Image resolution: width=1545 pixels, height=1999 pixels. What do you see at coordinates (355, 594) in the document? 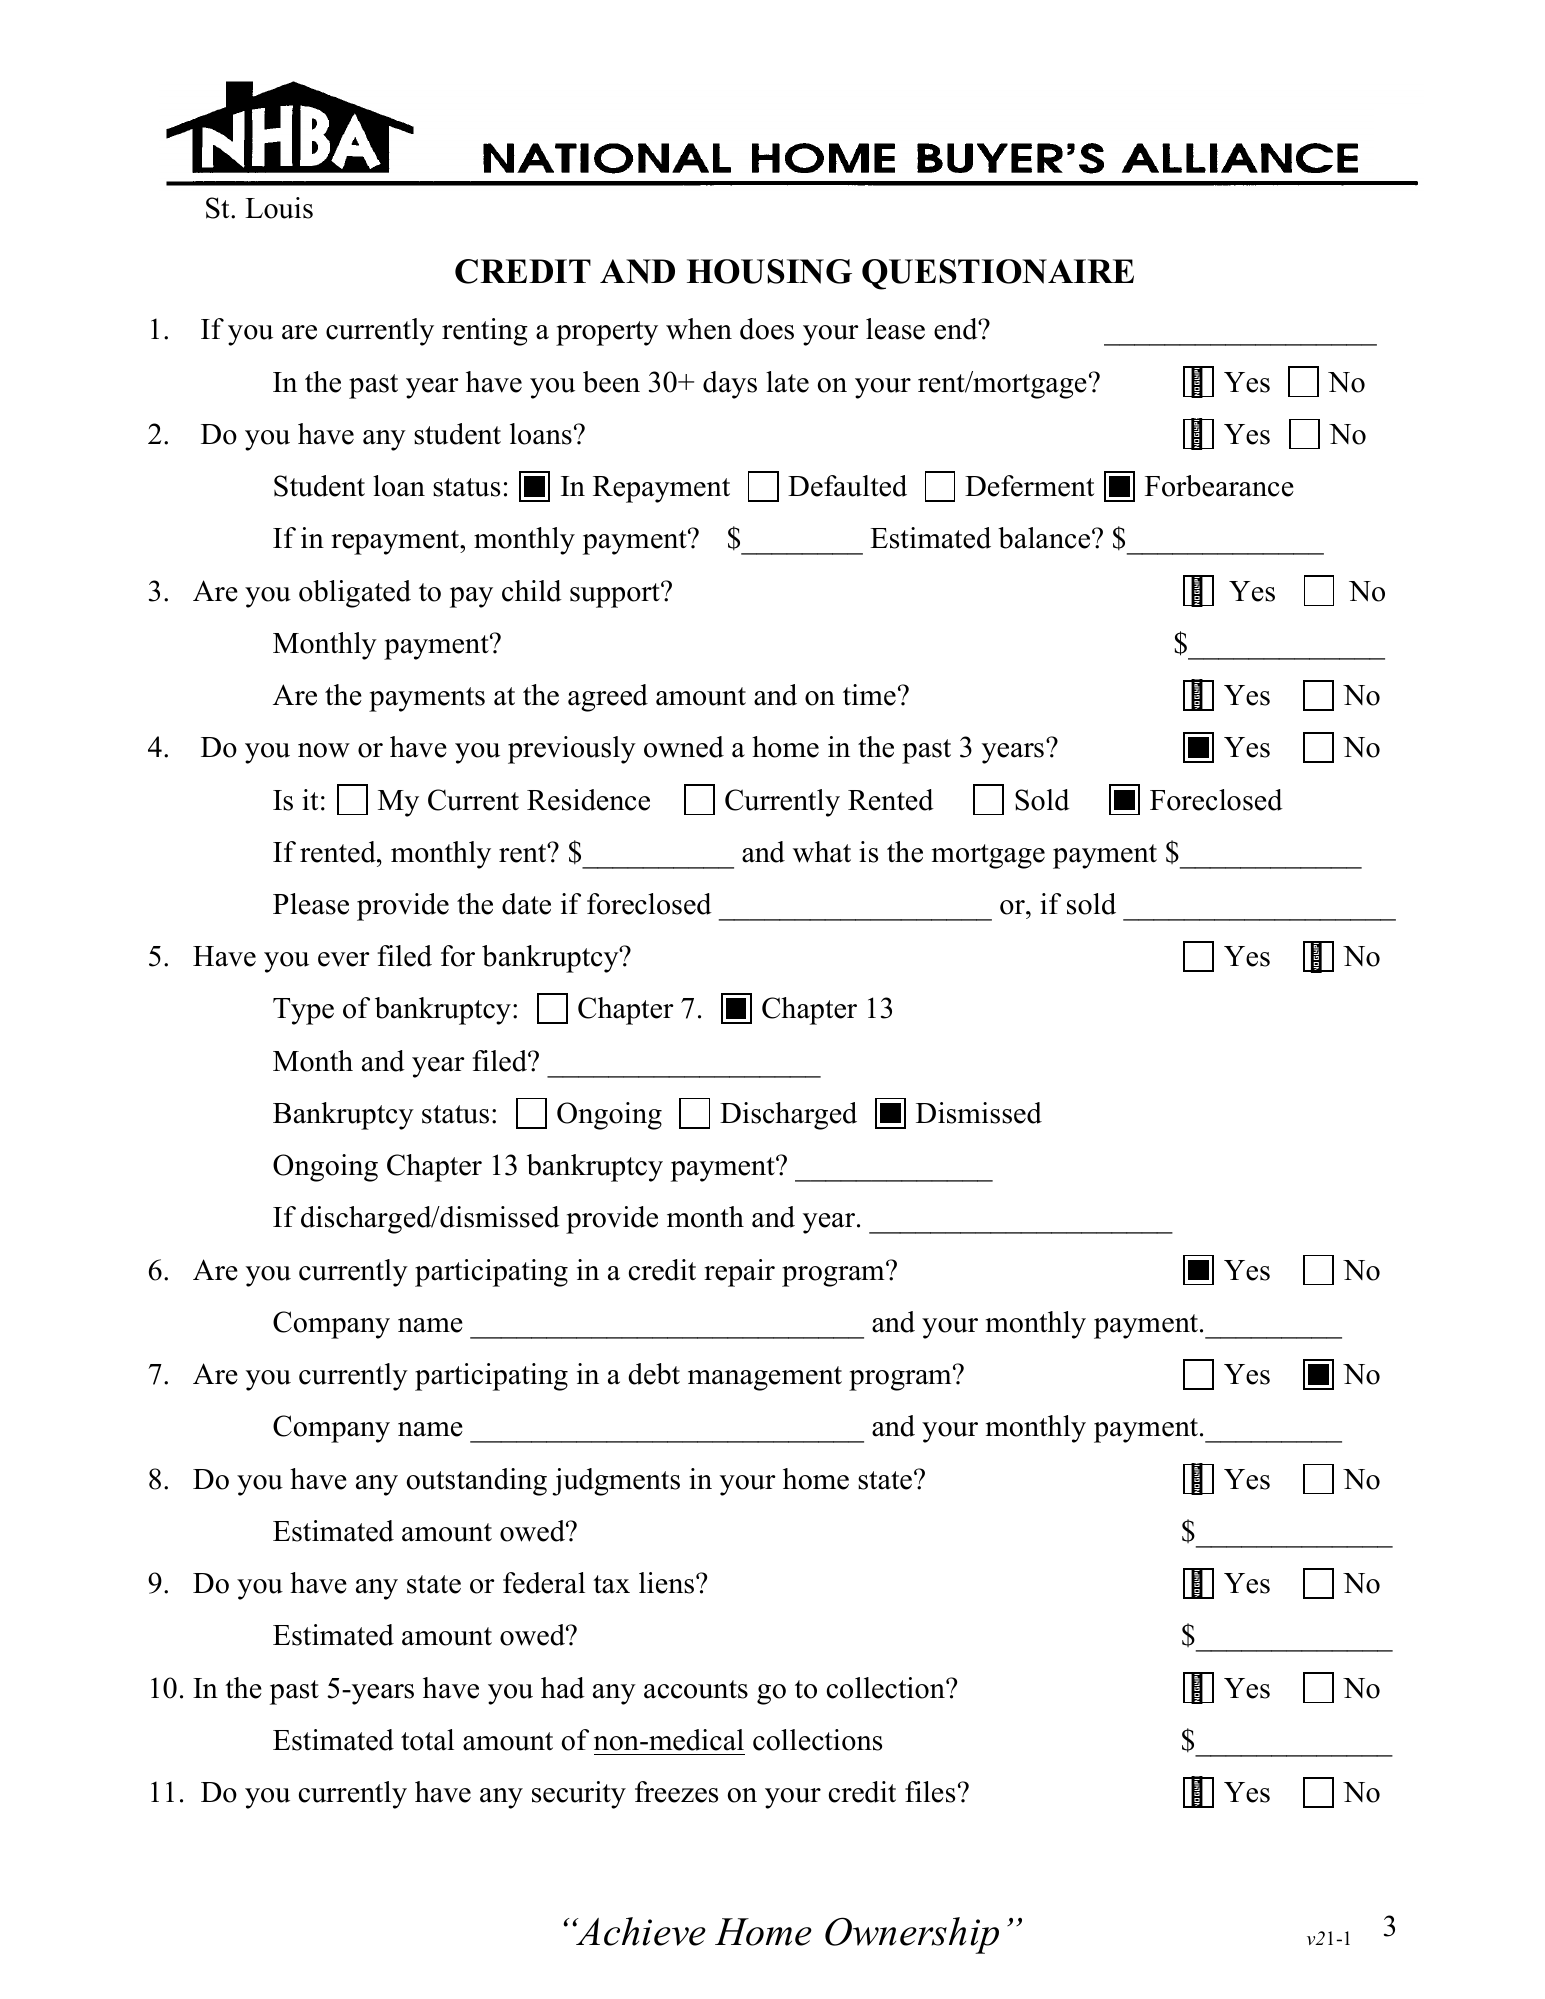
I see `obligated` at bounding box center [355, 594].
